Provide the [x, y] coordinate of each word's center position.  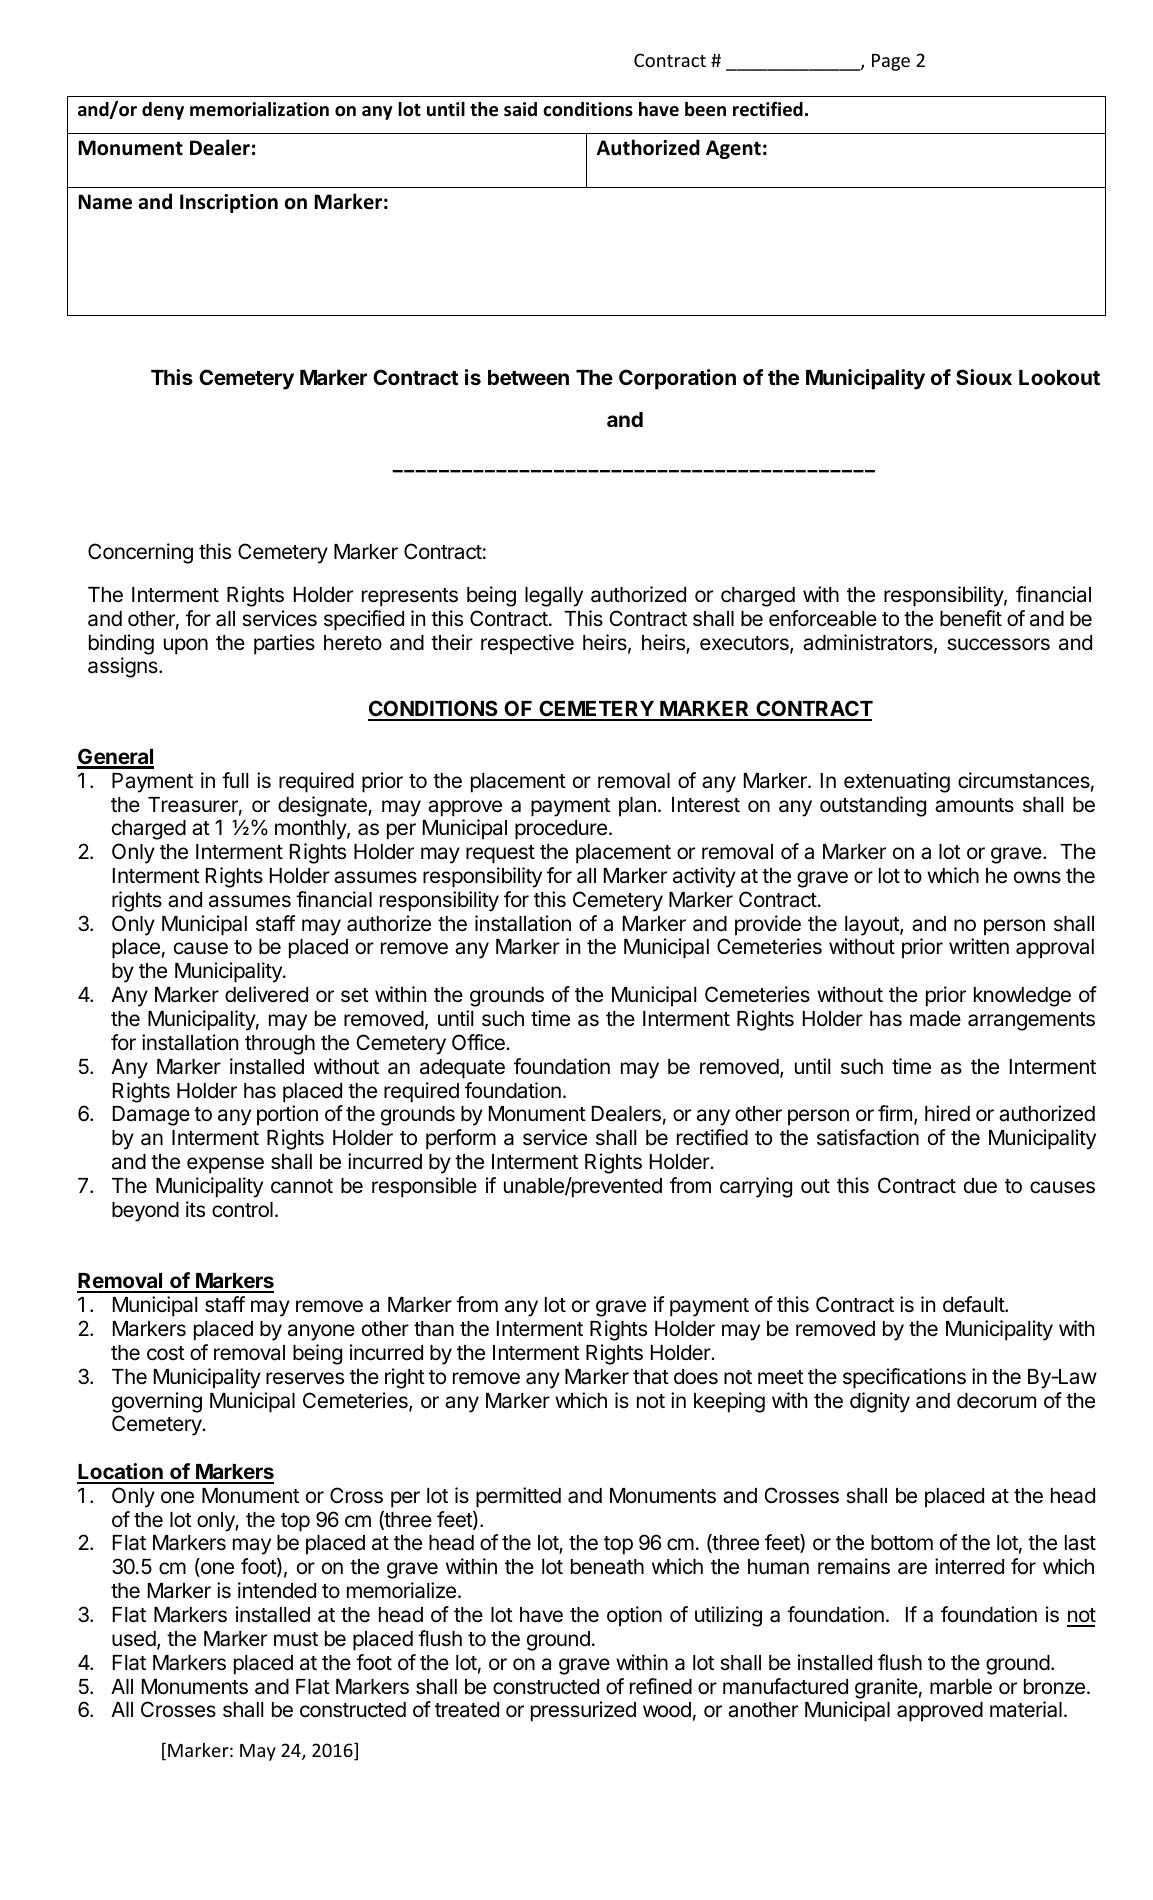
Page [891, 62]
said [520, 109]
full [235, 780]
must [296, 1639]
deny [163, 111]
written [979, 946]
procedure [561, 830]
